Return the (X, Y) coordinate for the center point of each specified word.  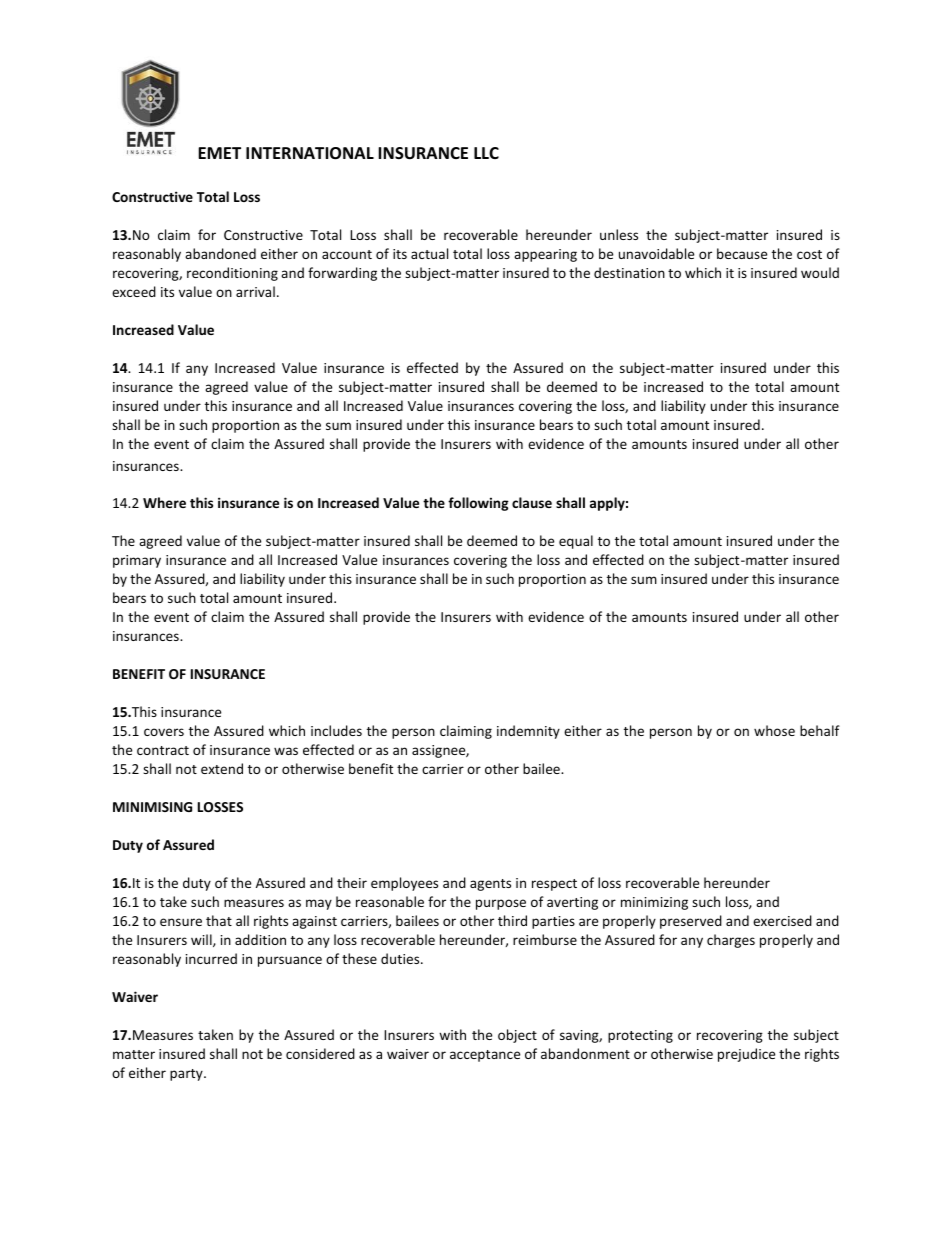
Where (164, 502)
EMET (219, 153)
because (742, 253)
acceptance (485, 1056)
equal (576, 542)
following (478, 504)
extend (222, 768)
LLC (486, 153)
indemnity (528, 732)
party (187, 1075)
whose (774, 730)
